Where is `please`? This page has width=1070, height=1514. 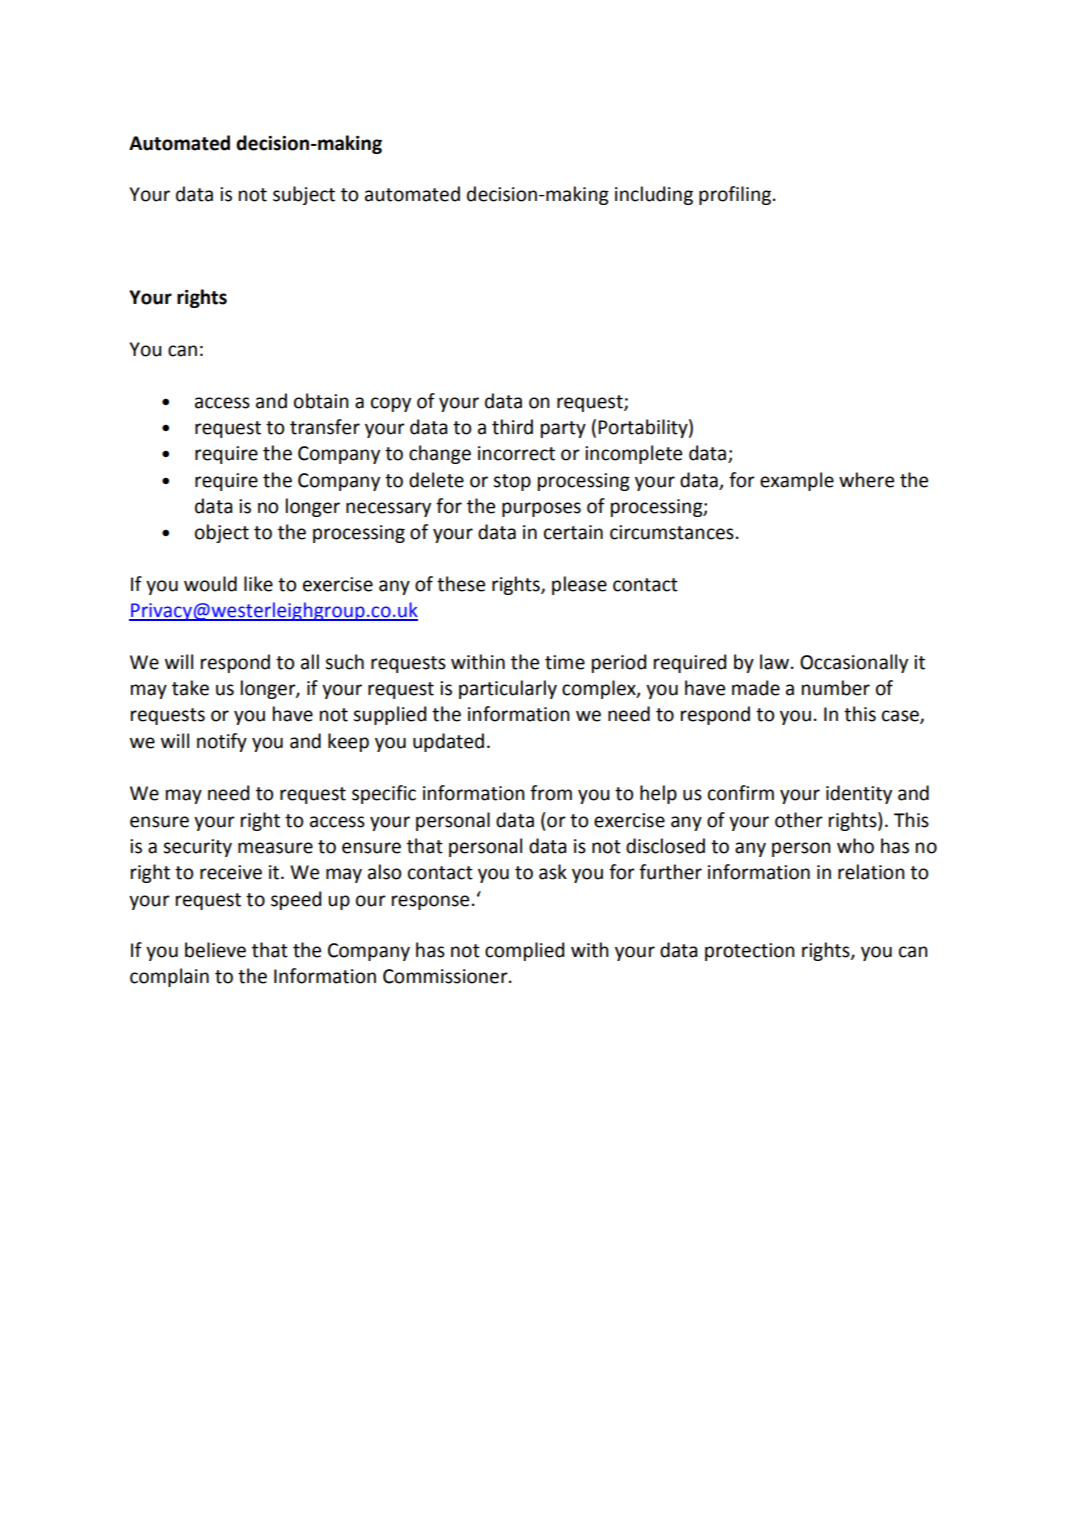
please is located at coordinates (579, 585).
